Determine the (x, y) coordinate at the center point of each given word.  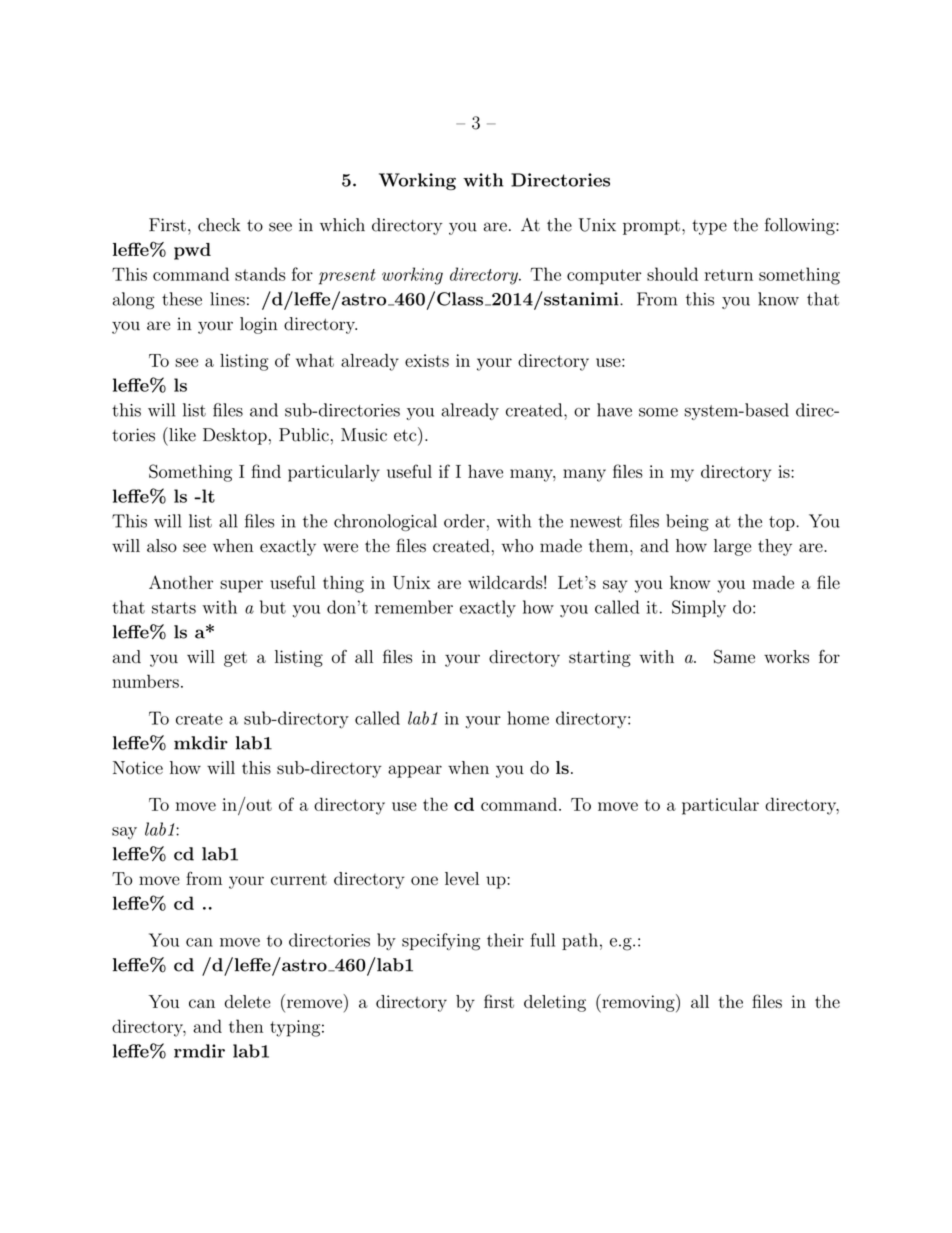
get (235, 659)
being (687, 522)
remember (414, 607)
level (462, 878)
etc (406, 434)
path (580, 941)
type (709, 227)
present (347, 277)
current (299, 879)
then (246, 1026)
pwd (192, 251)
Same (734, 656)
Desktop (235, 436)
